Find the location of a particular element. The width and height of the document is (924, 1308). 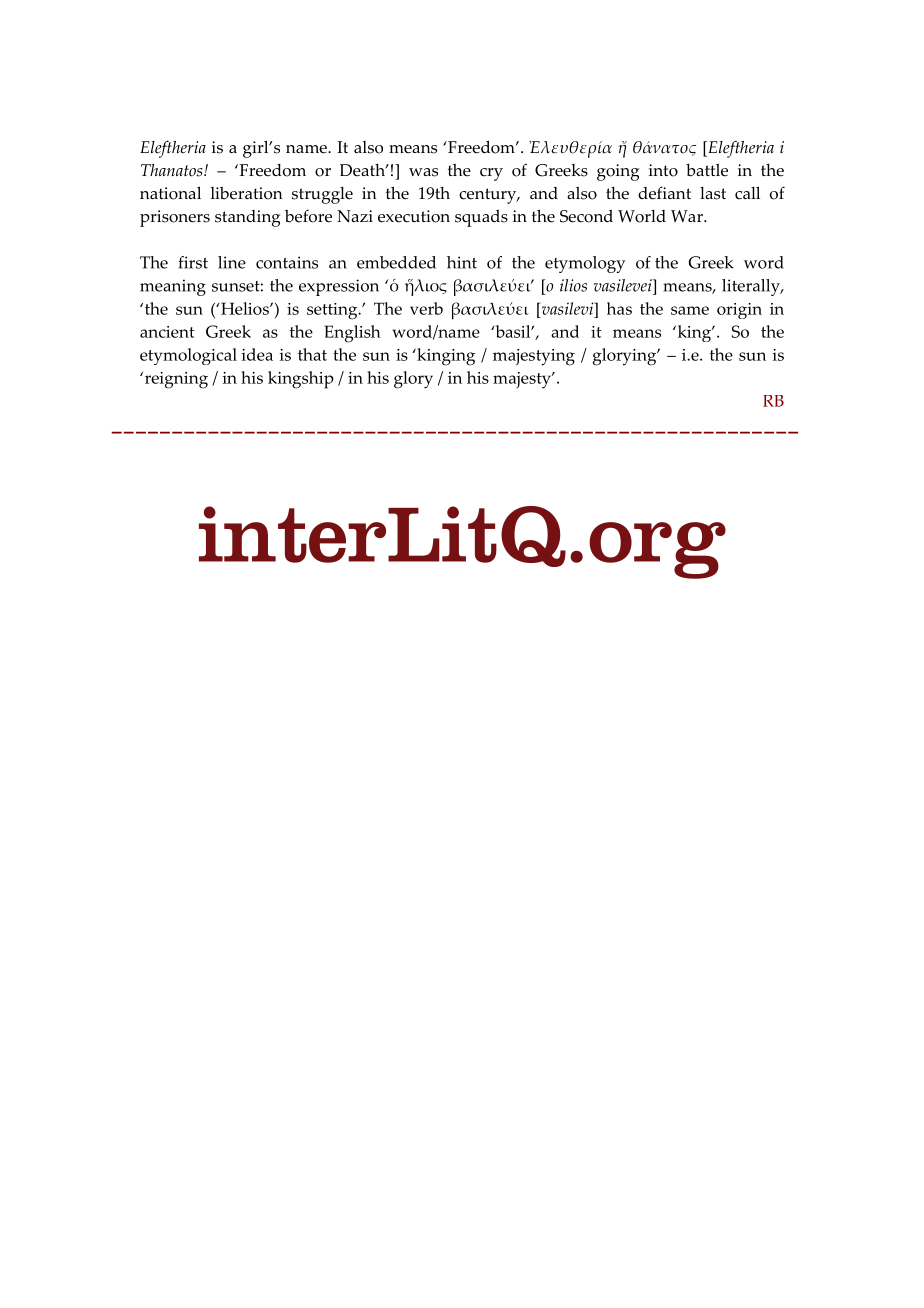

cry is located at coordinates (491, 174).
